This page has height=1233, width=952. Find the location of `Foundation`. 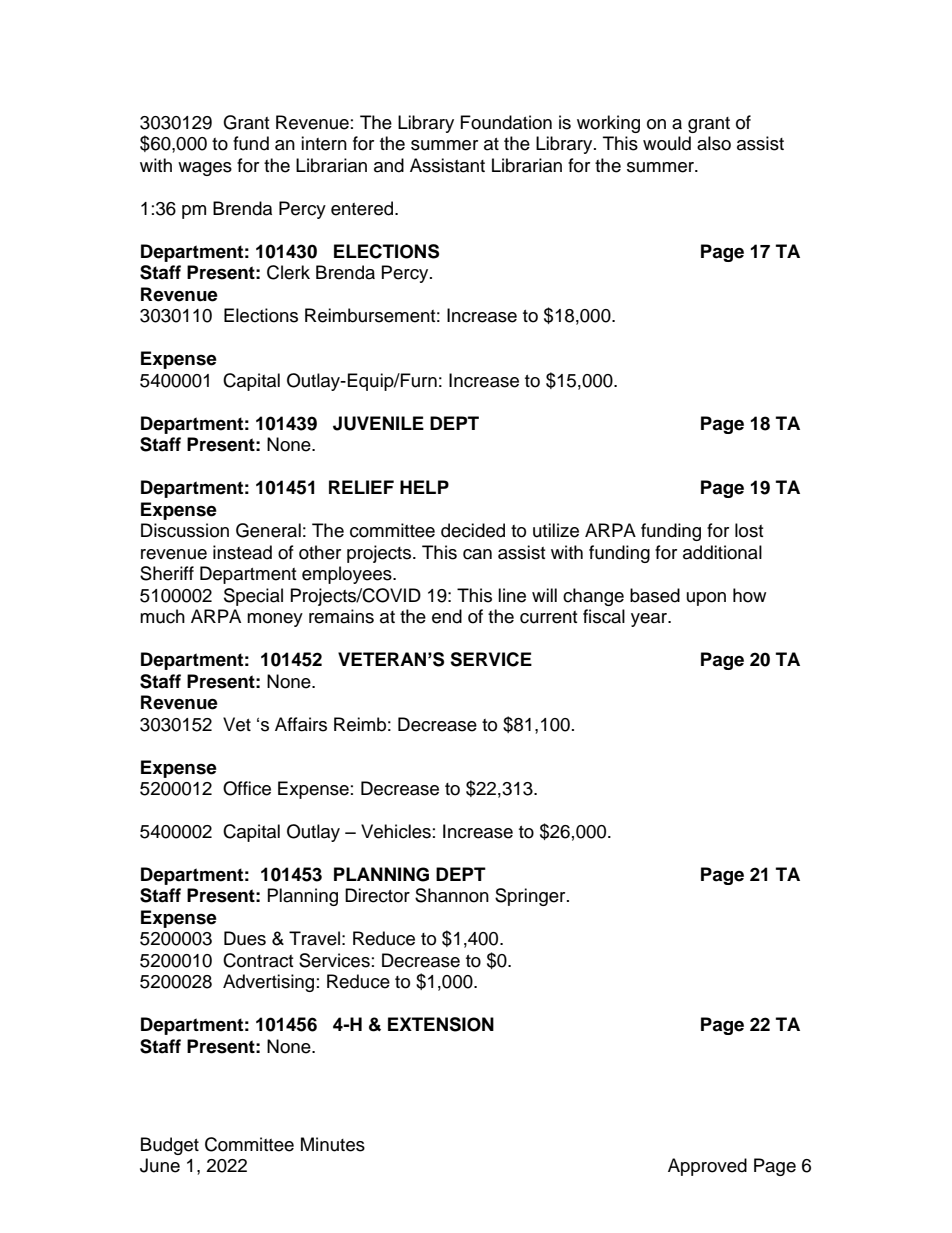

Foundation is located at coordinates (506, 122).
